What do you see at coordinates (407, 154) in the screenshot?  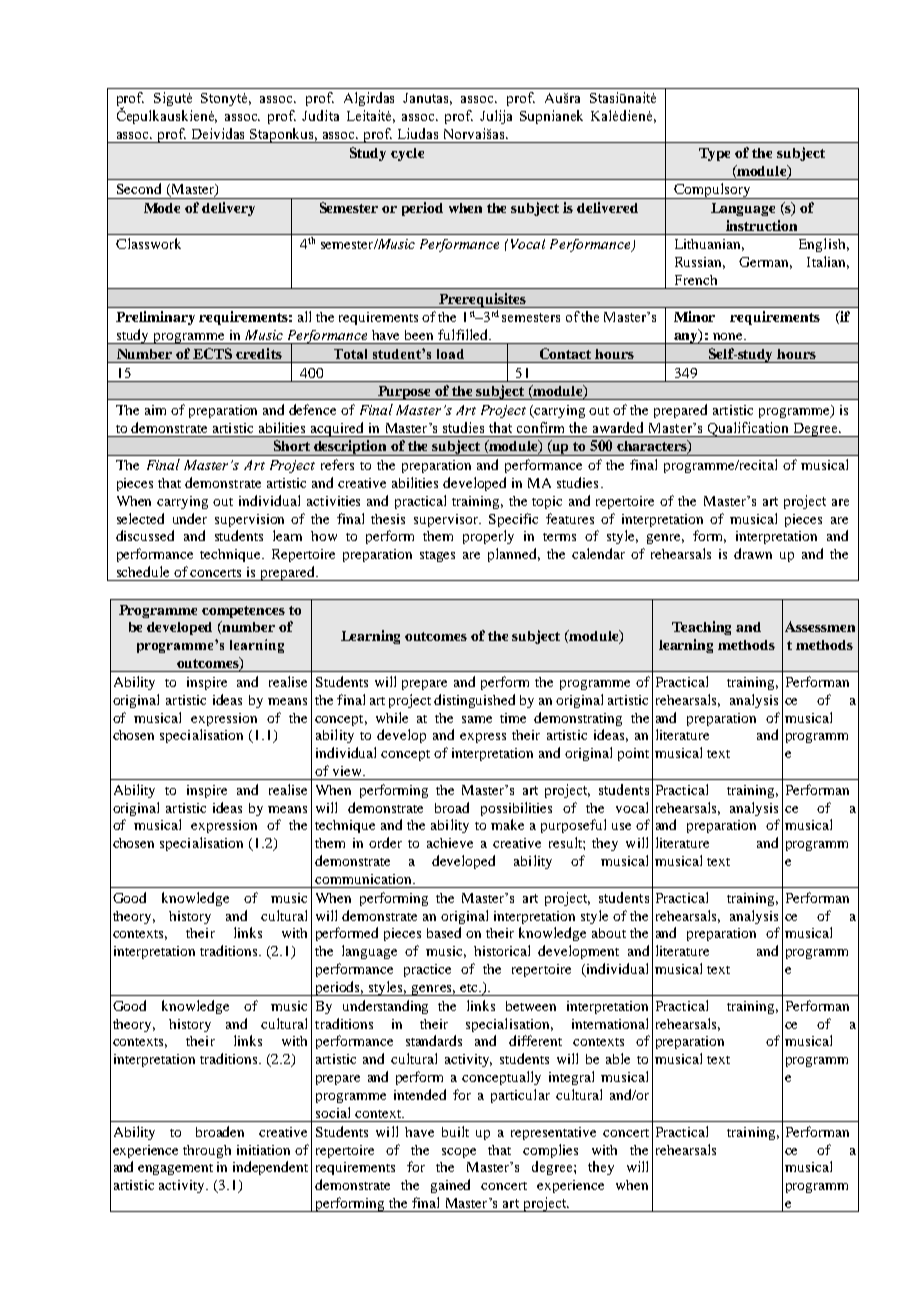 I see `cycle` at bounding box center [407, 154].
